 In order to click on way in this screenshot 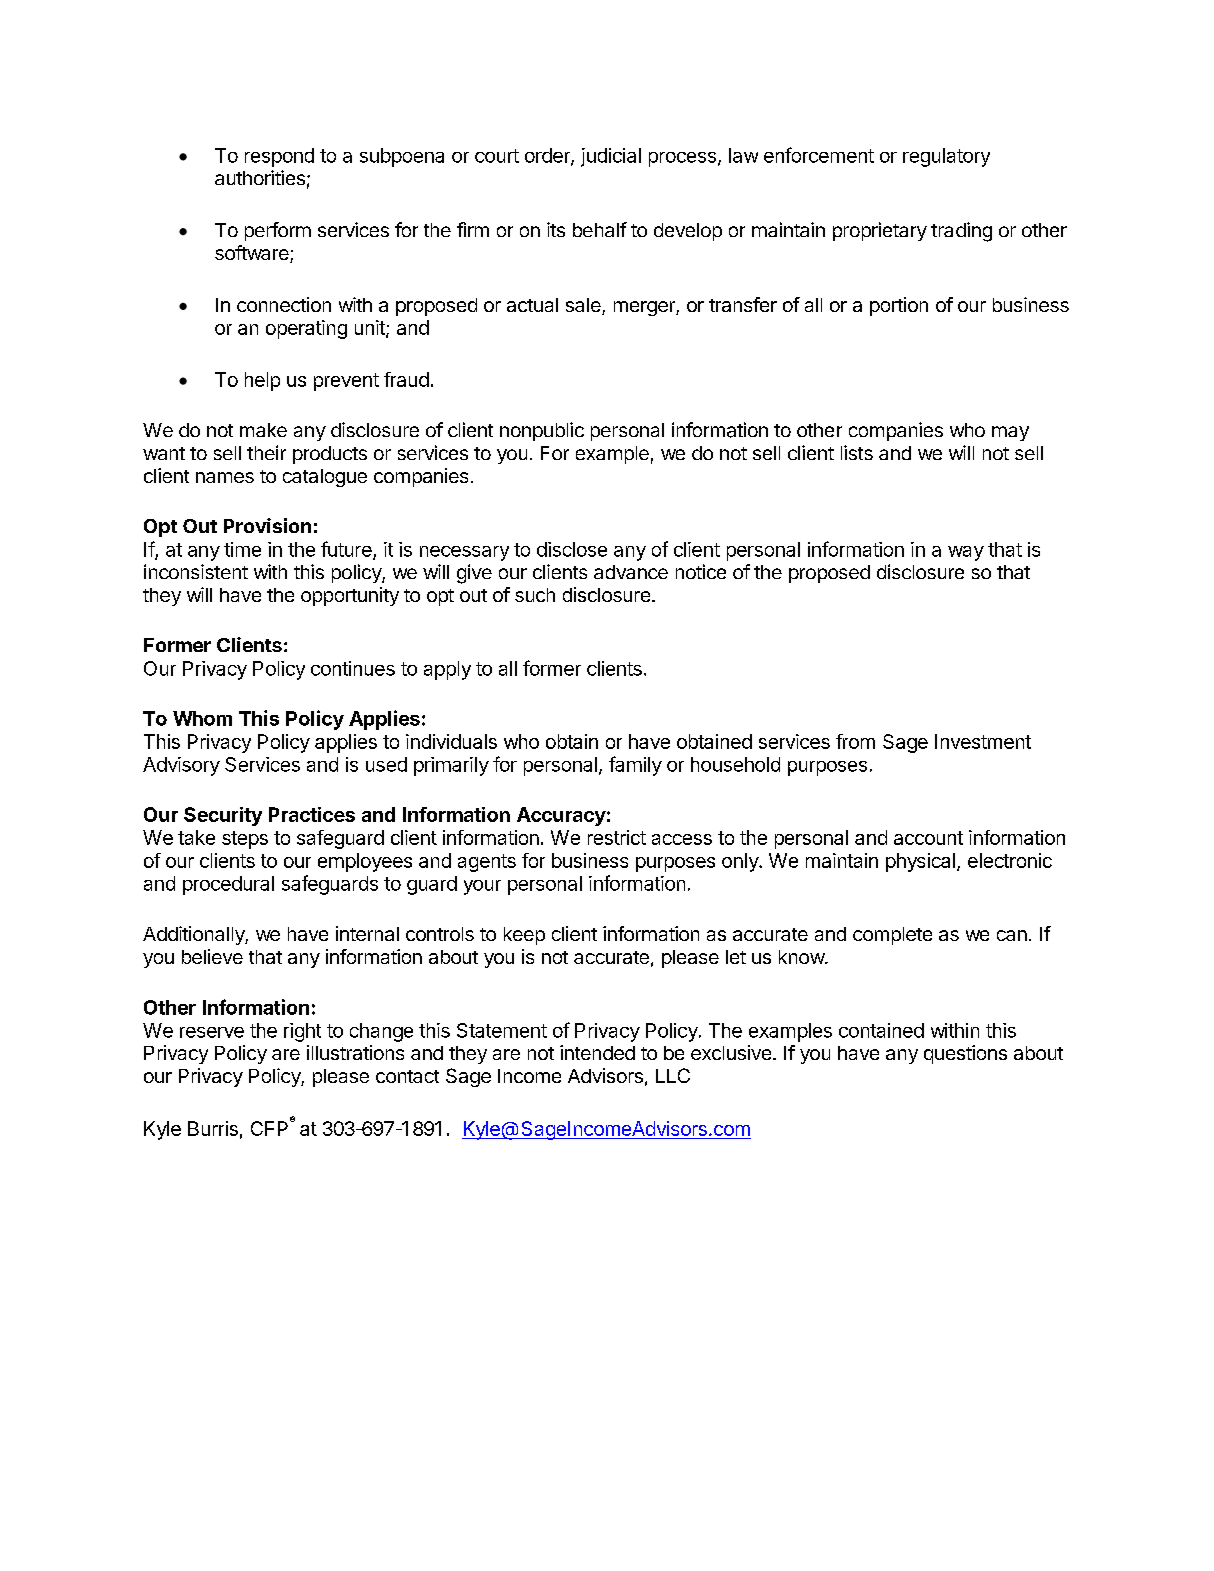, I will do `click(966, 553)`.
